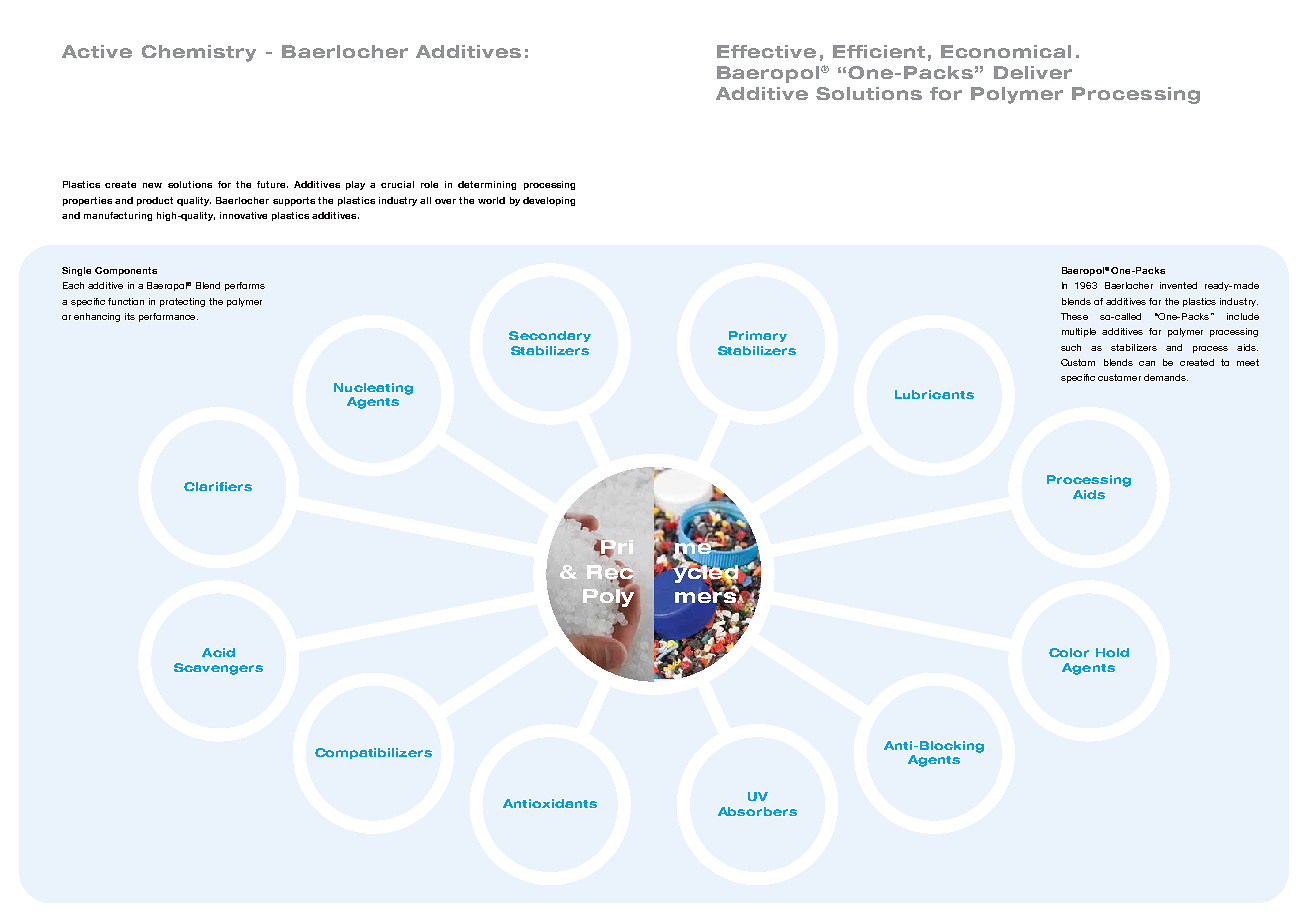 This screenshot has width=1308, height=924. Describe the element at coordinates (1112, 652) in the screenshot. I see `Hold` at that location.
